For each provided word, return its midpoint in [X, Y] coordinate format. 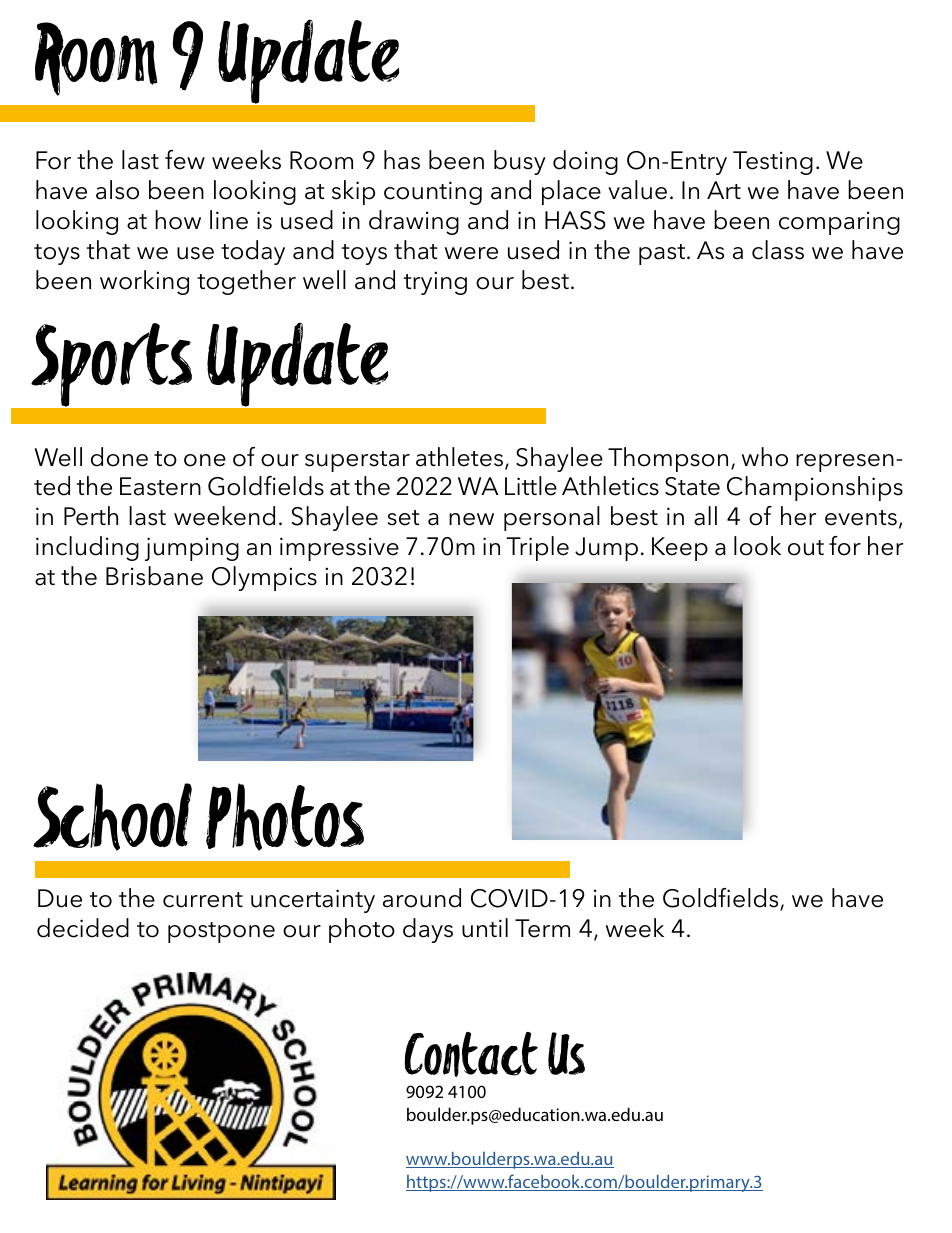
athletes [459, 457]
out [806, 548]
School [112, 817]
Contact [471, 1054]
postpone [221, 932]
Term [542, 928]
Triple [537, 548]
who [765, 457]
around [422, 898]
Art [724, 190]
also [117, 190]
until [485, 928]
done [119, 457]
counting [433, 193]
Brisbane [154, 576]
